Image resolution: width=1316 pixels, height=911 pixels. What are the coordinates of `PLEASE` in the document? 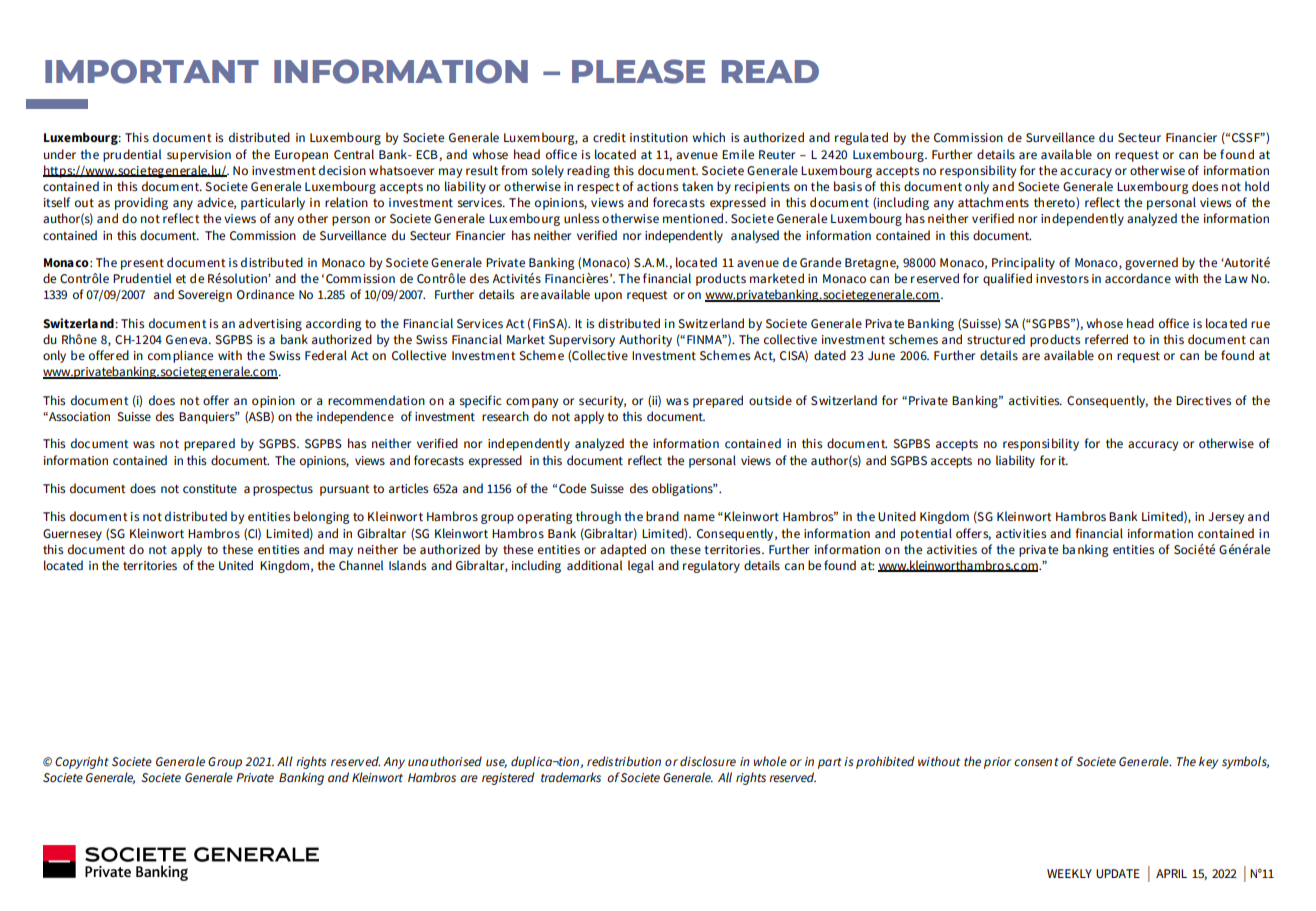 It's located at (638, 71).
